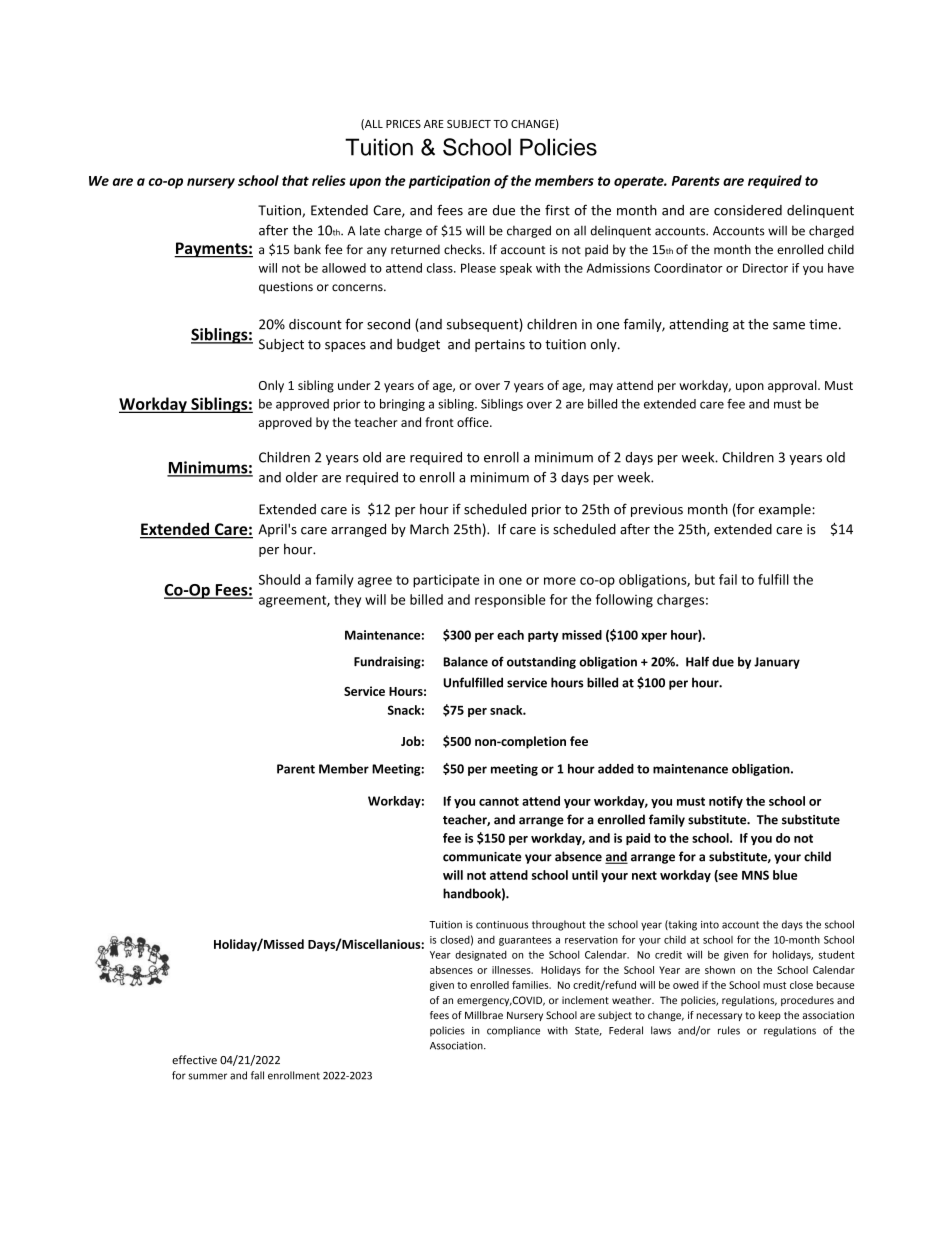 This image has height=1233, width=952. What do you see at coordinates (748, 210) in the image?
I see `considered` at bounding box center [748, 210].
